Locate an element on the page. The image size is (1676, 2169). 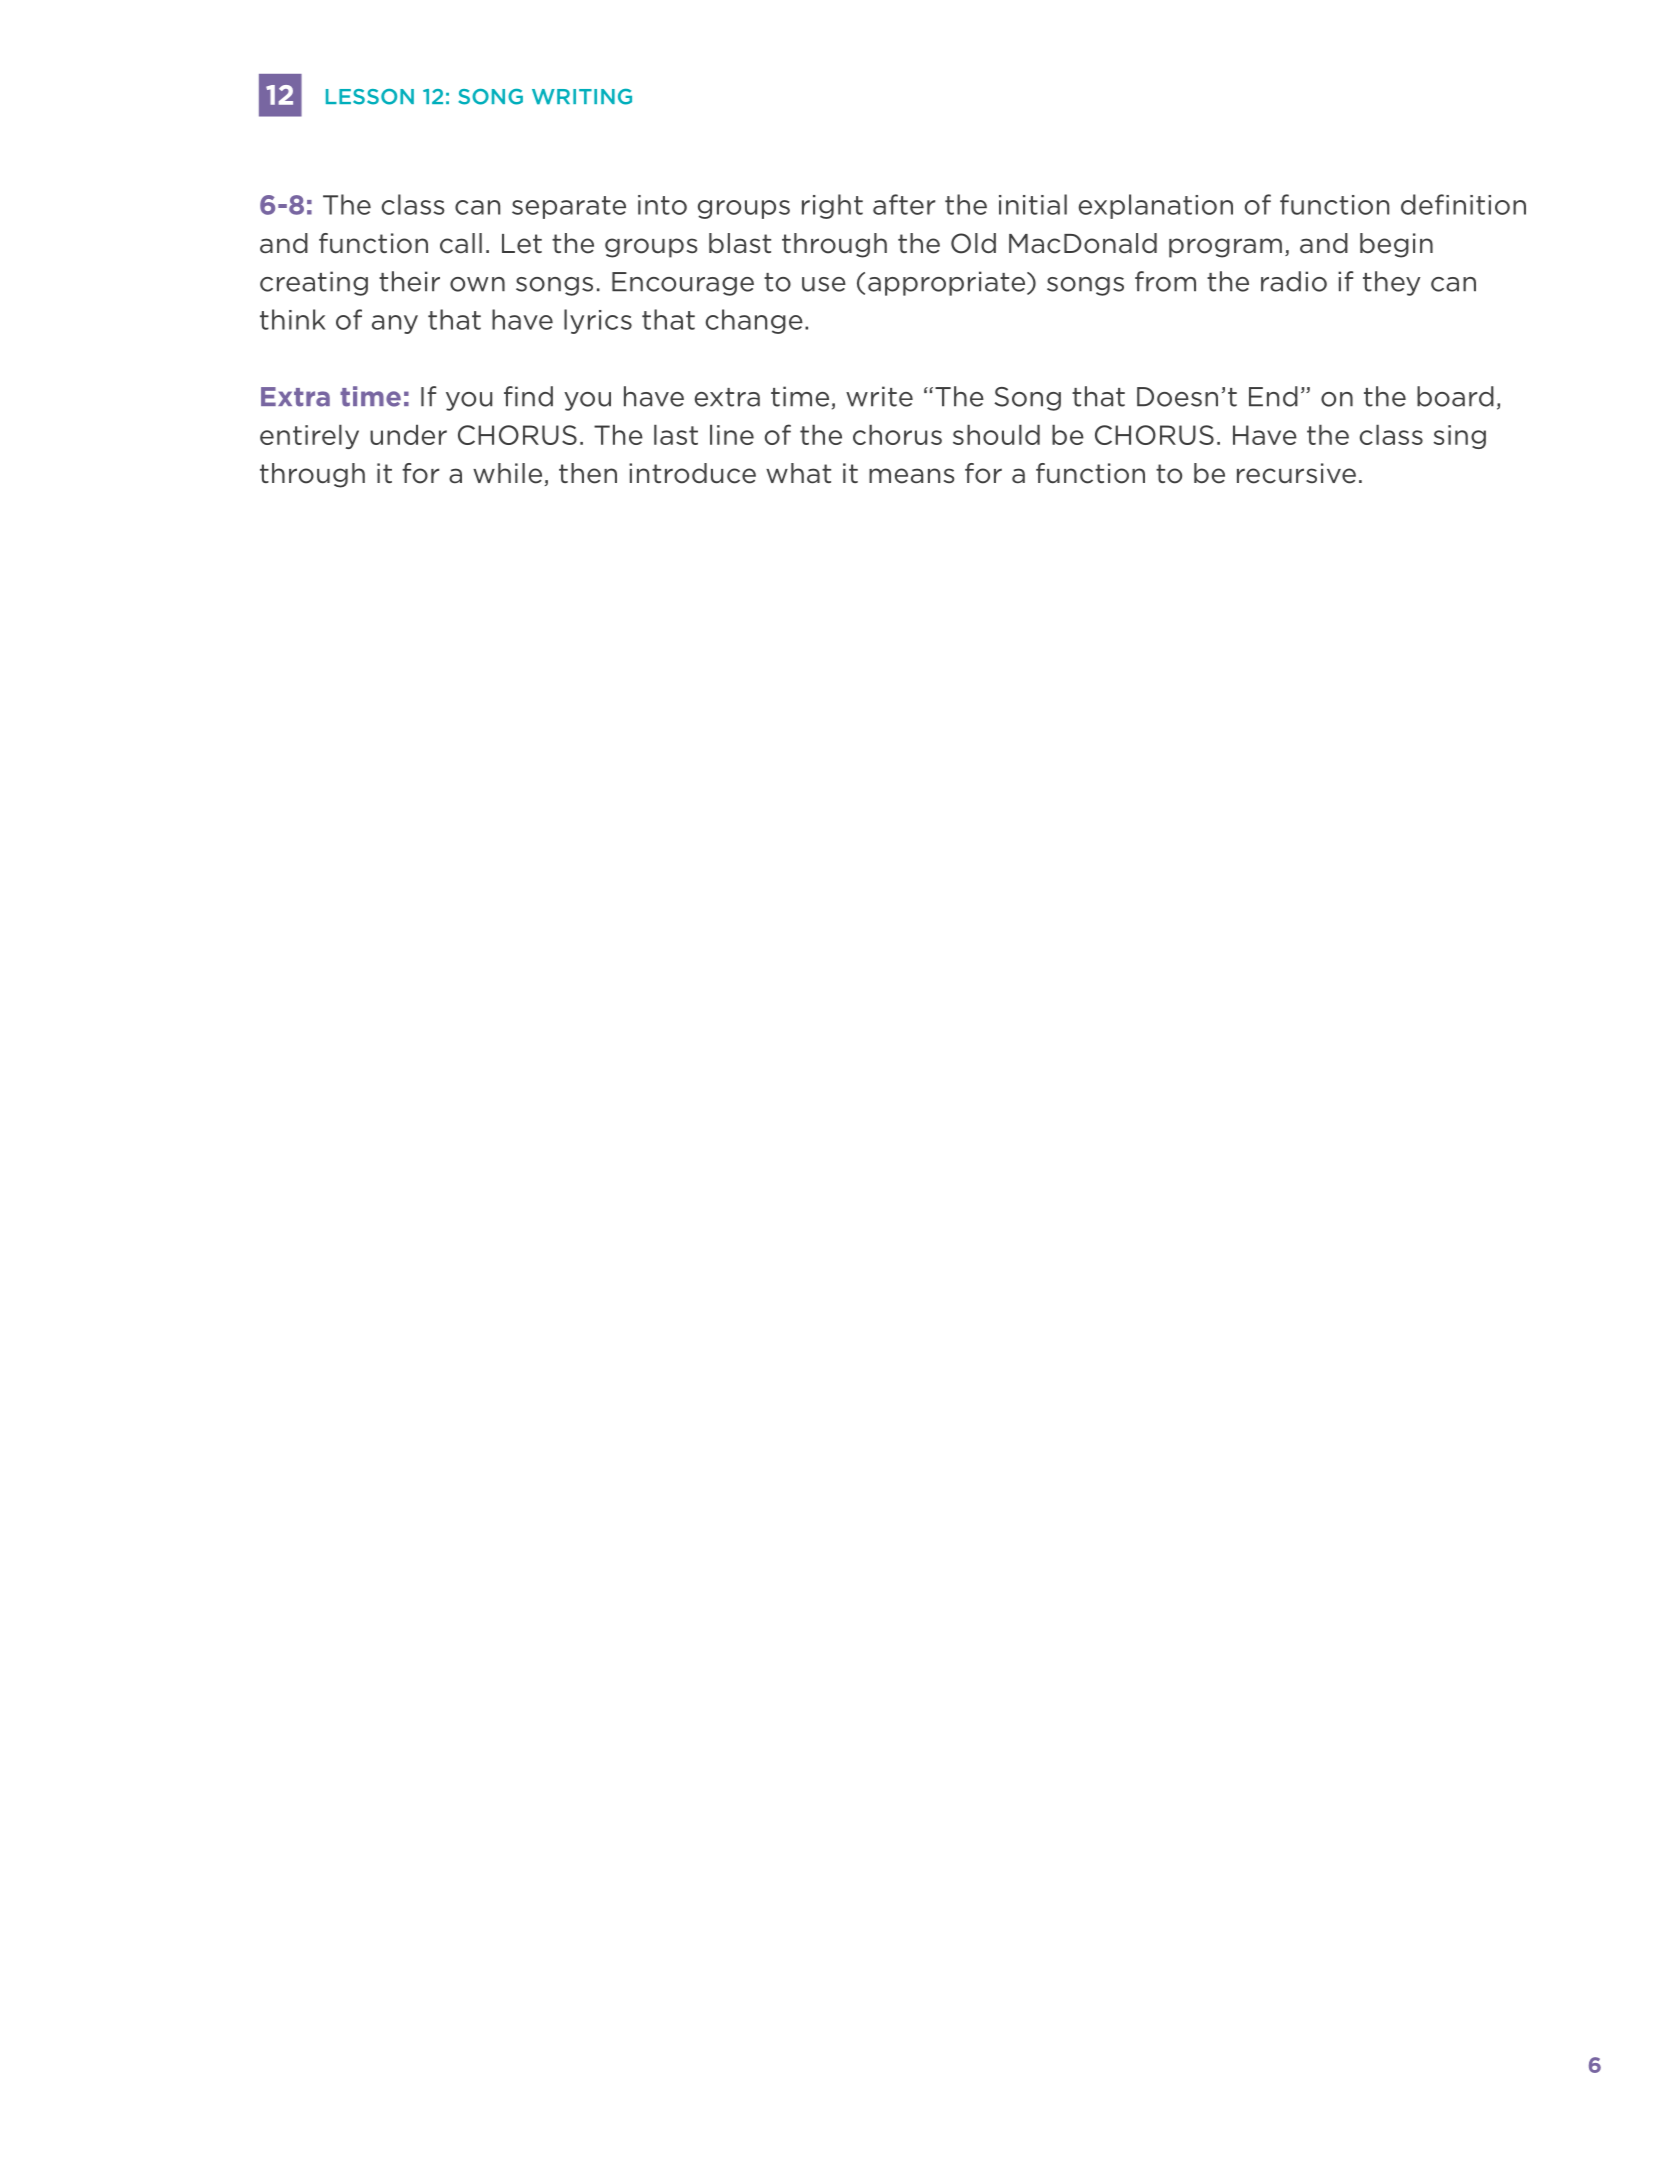
WRITING is located at coordinates (582, 97).
